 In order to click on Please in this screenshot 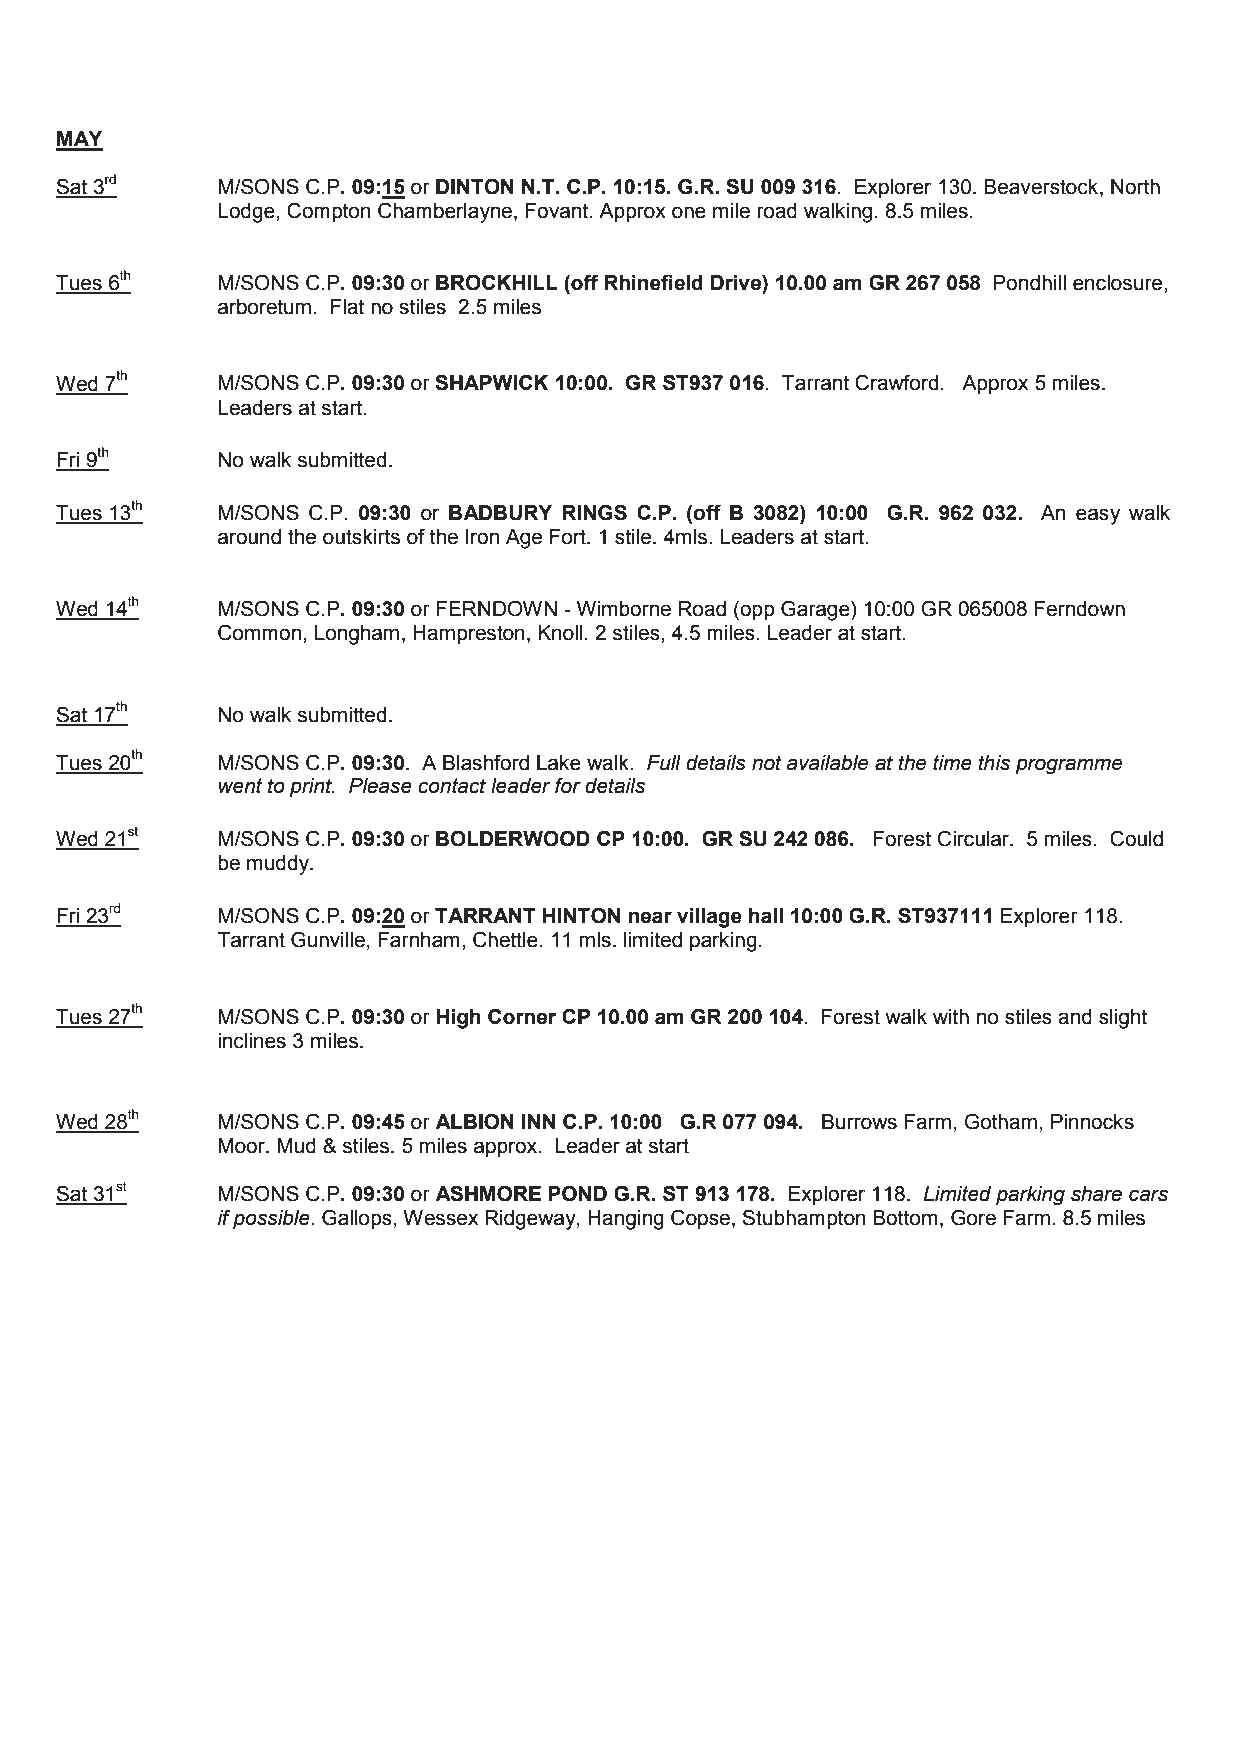, I will do `click(380, 786)`.
